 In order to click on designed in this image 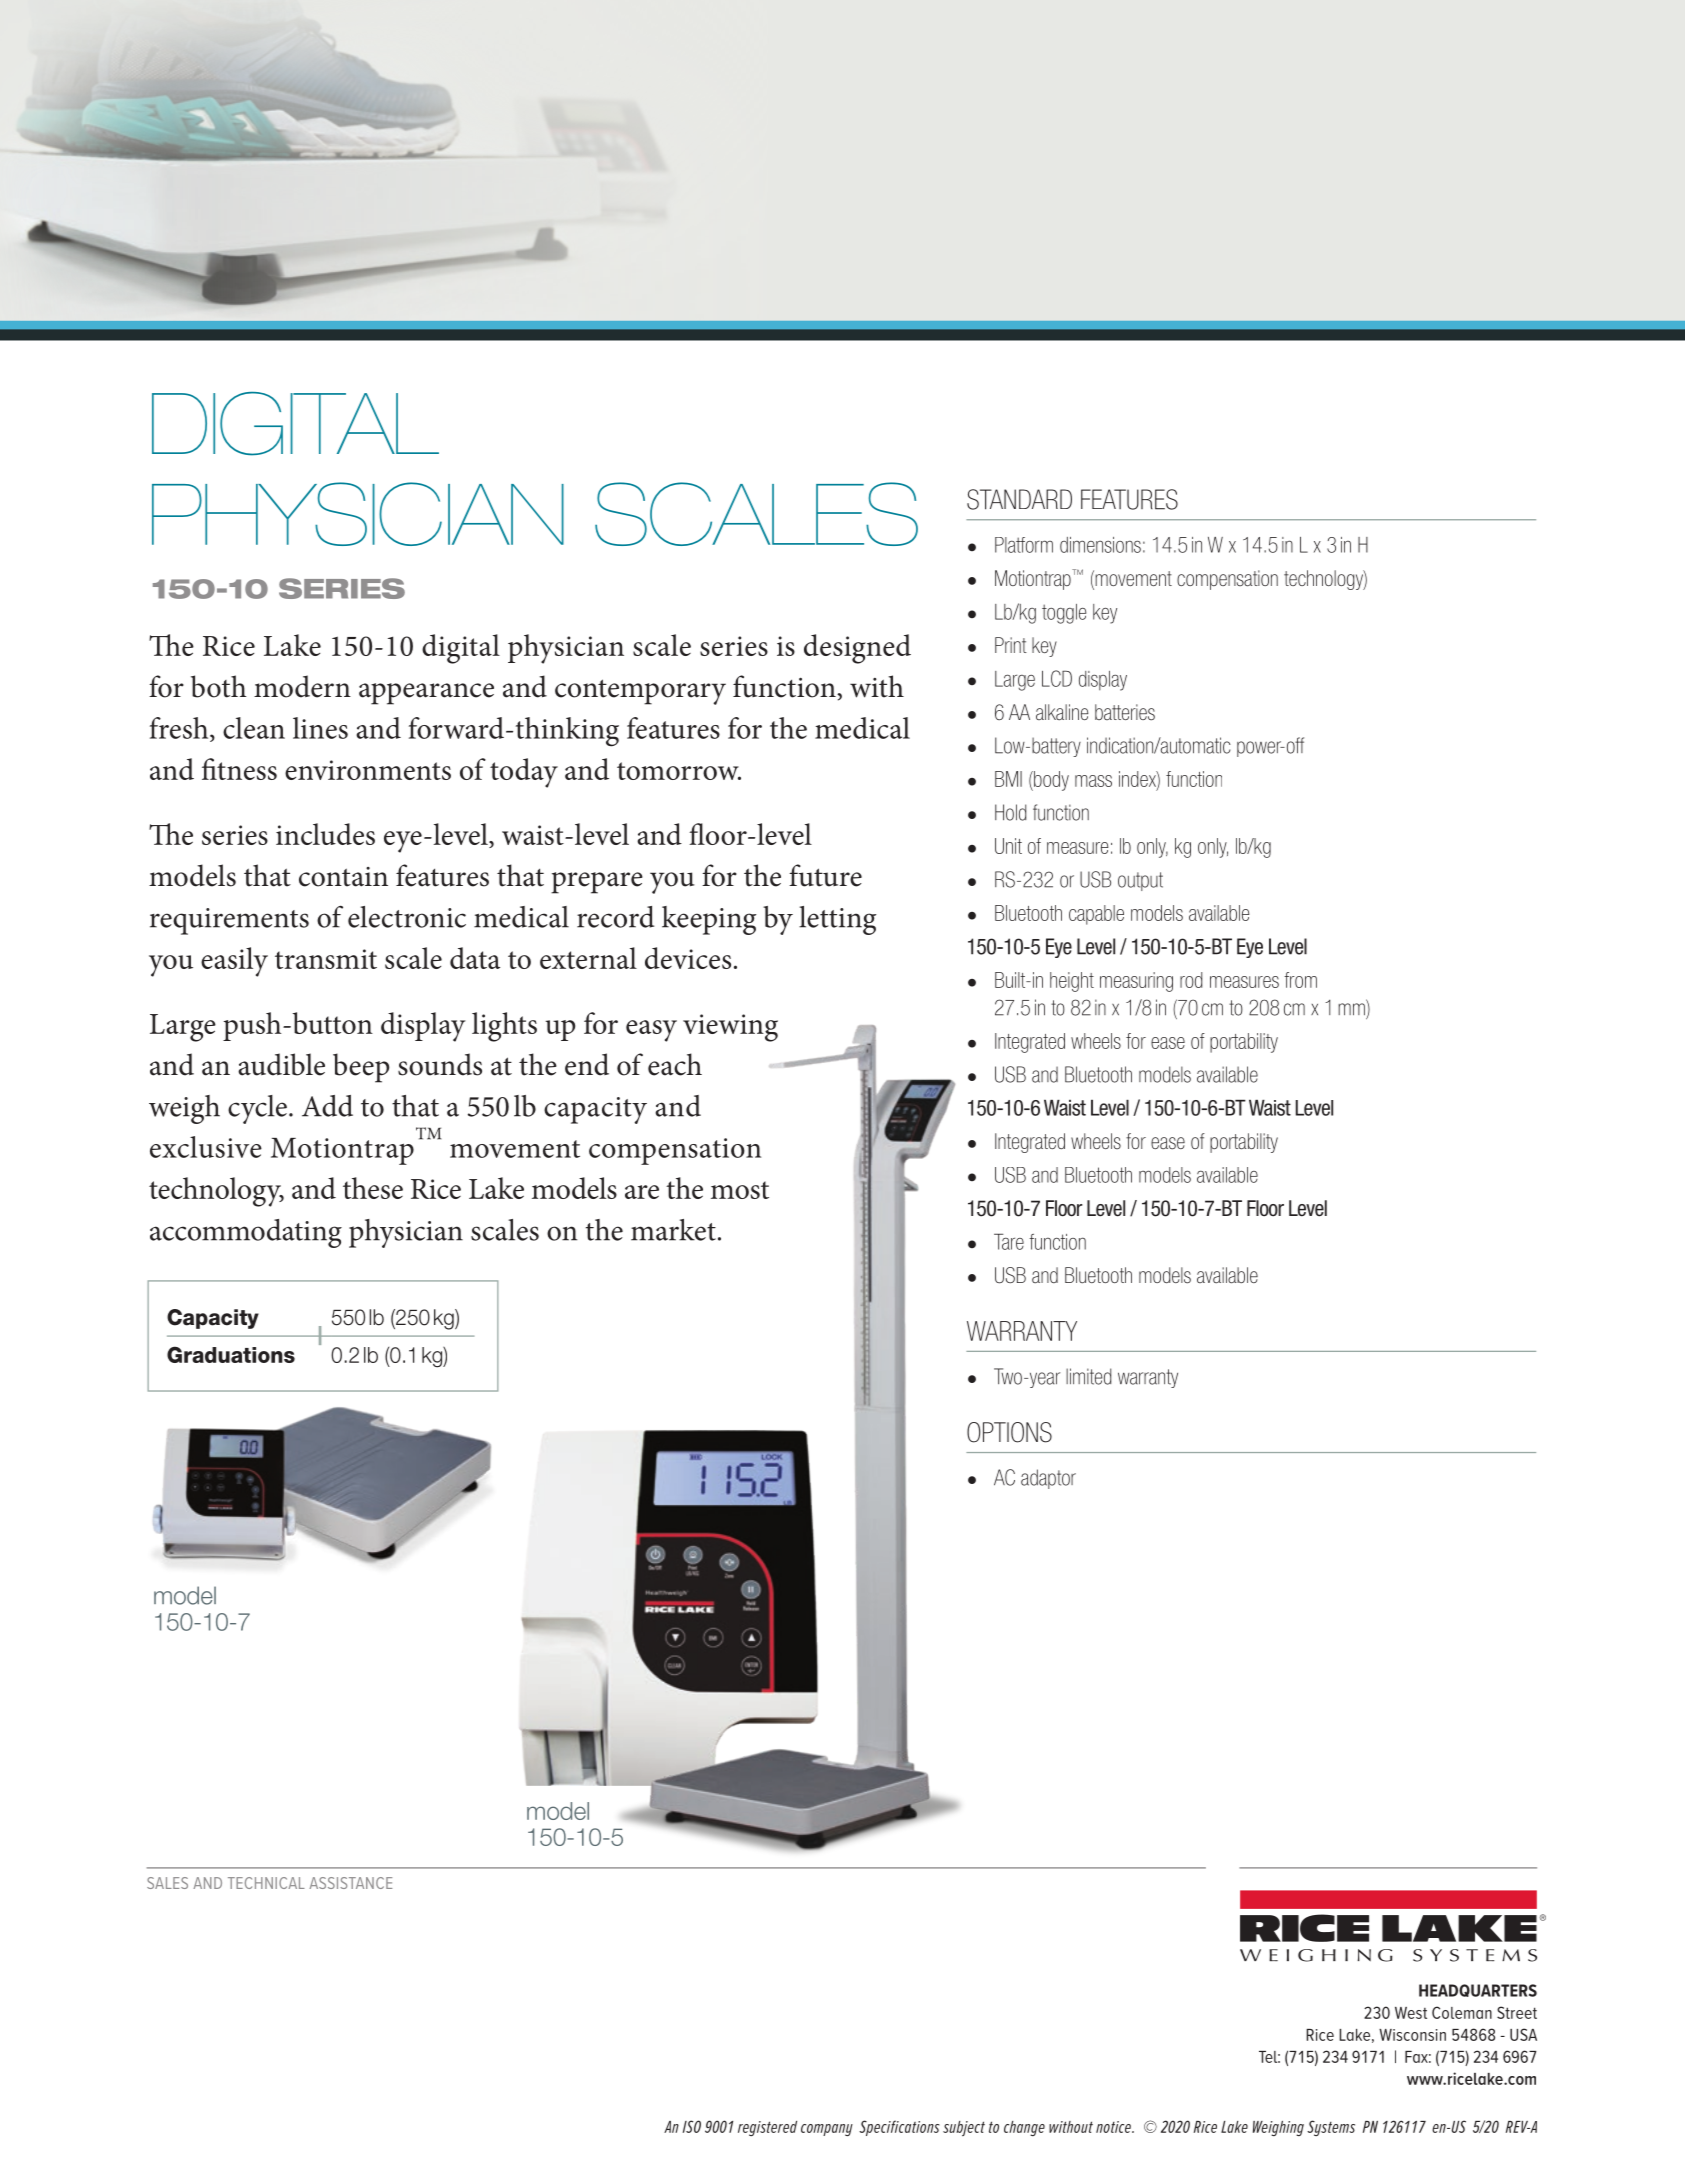, I will do `click(857, 649)`.
